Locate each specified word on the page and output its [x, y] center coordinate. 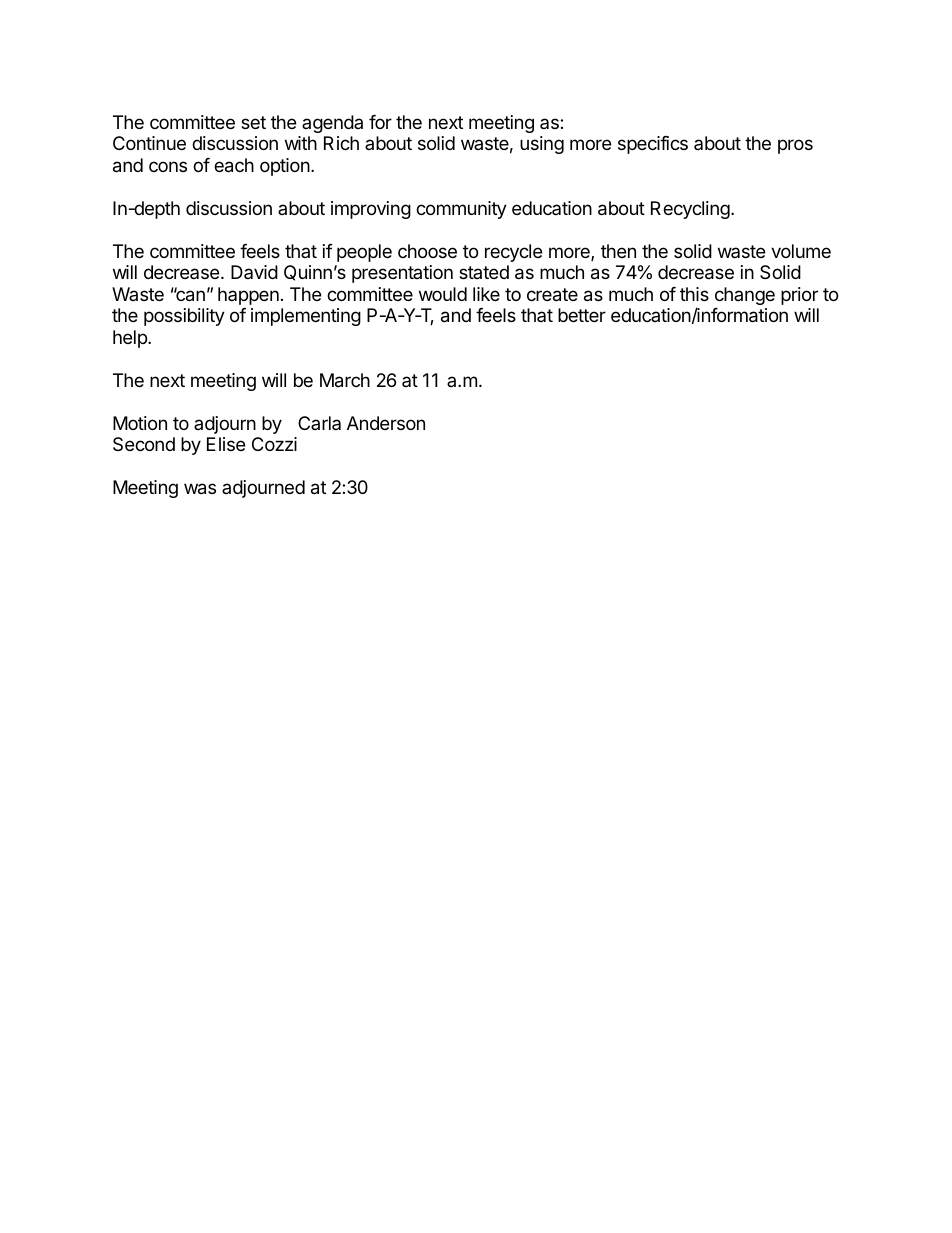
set [253, 122]
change [745, 296]
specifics [653, 145]
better [582, 315]
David [254, 272]
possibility [184, 317]
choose [427, 251]
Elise [226, 444]
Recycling [691, 210]
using [542, 145]
